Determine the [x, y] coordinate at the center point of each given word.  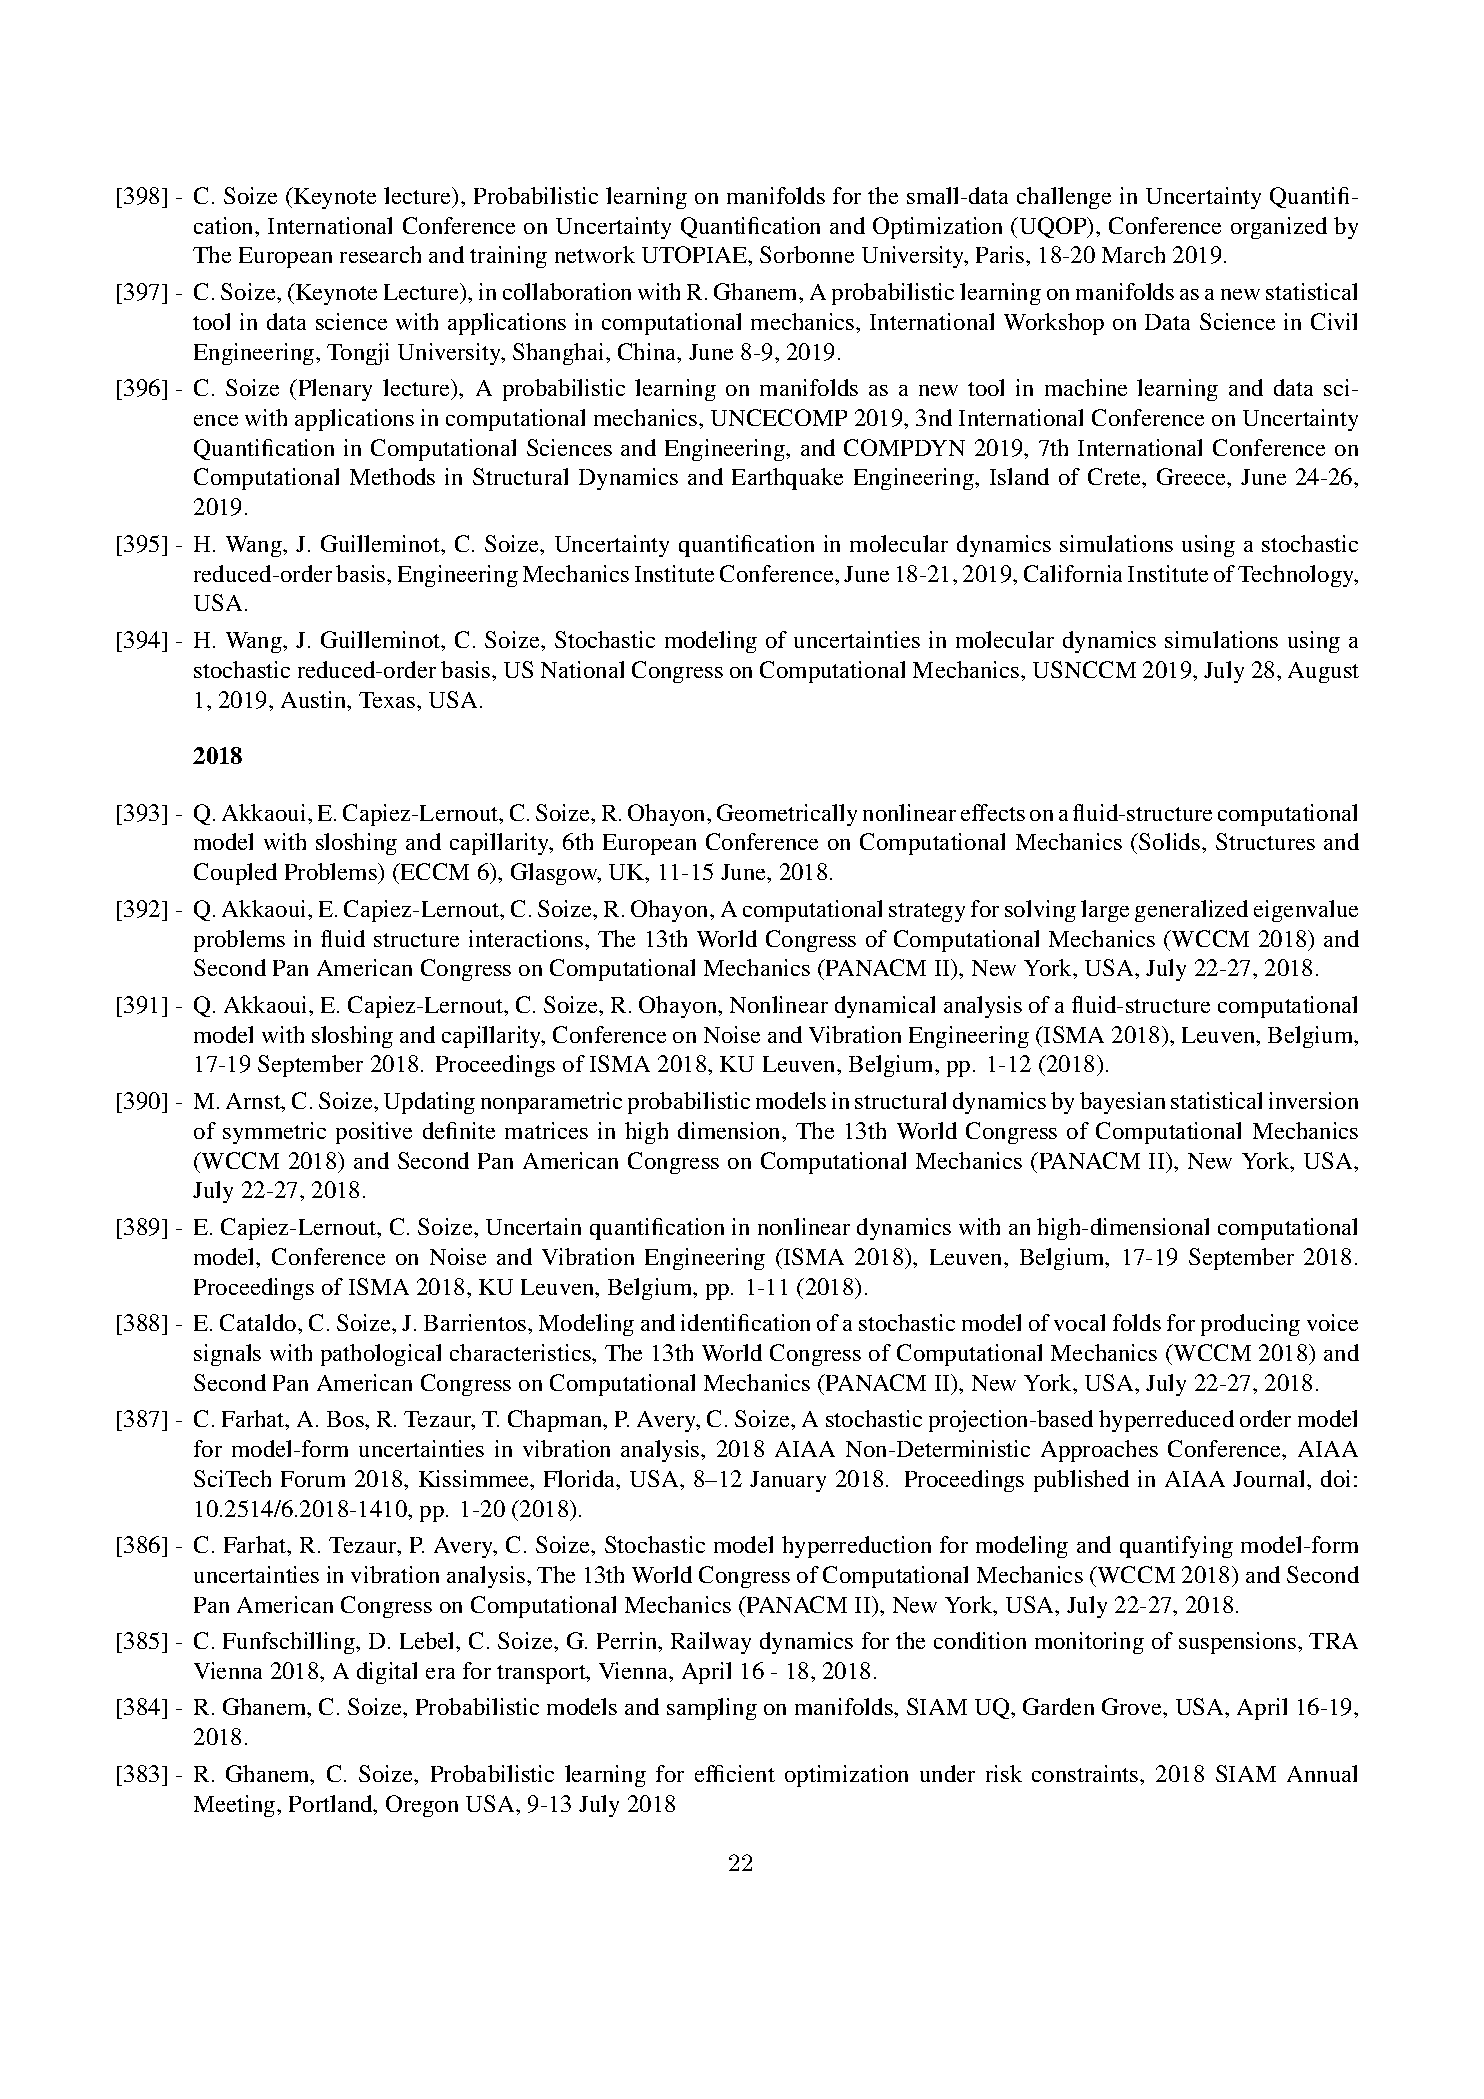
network [595, 254]
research [380, 254]
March [1133, 254]
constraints [1086, 1773]
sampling [712, 1709]
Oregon [422, 1806]
